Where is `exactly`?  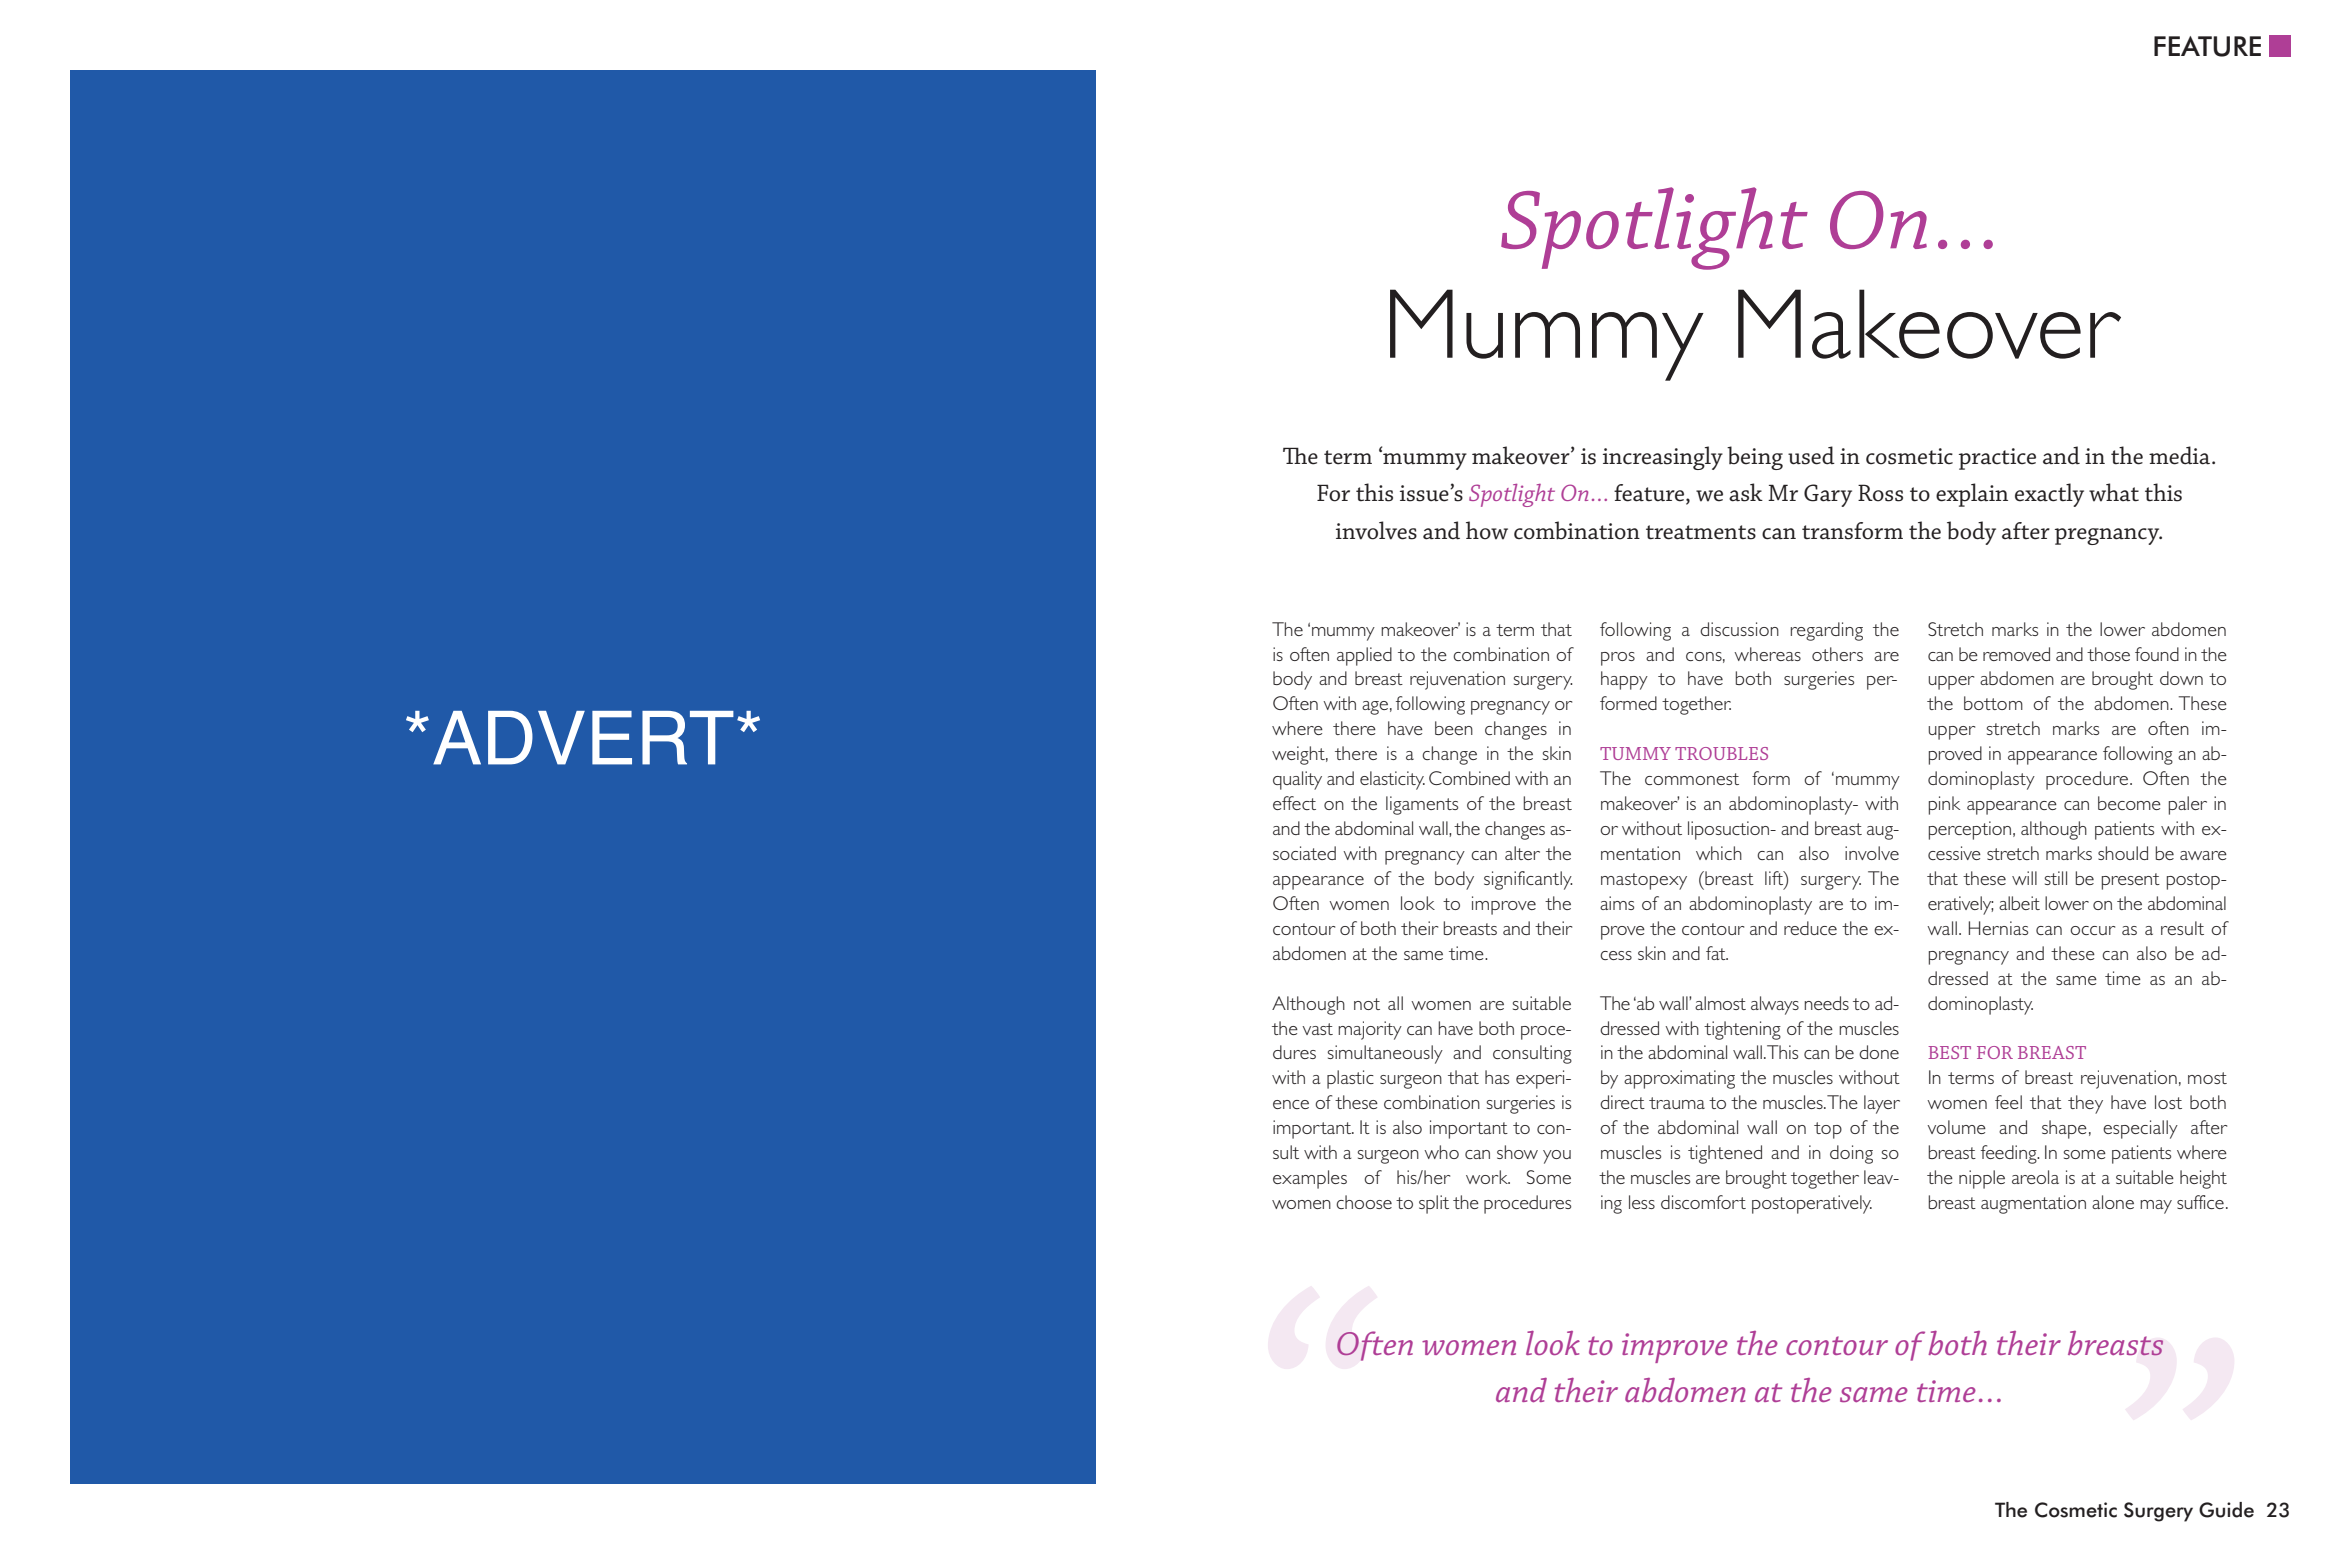 exactly is located at coordinates (2049, 495).
